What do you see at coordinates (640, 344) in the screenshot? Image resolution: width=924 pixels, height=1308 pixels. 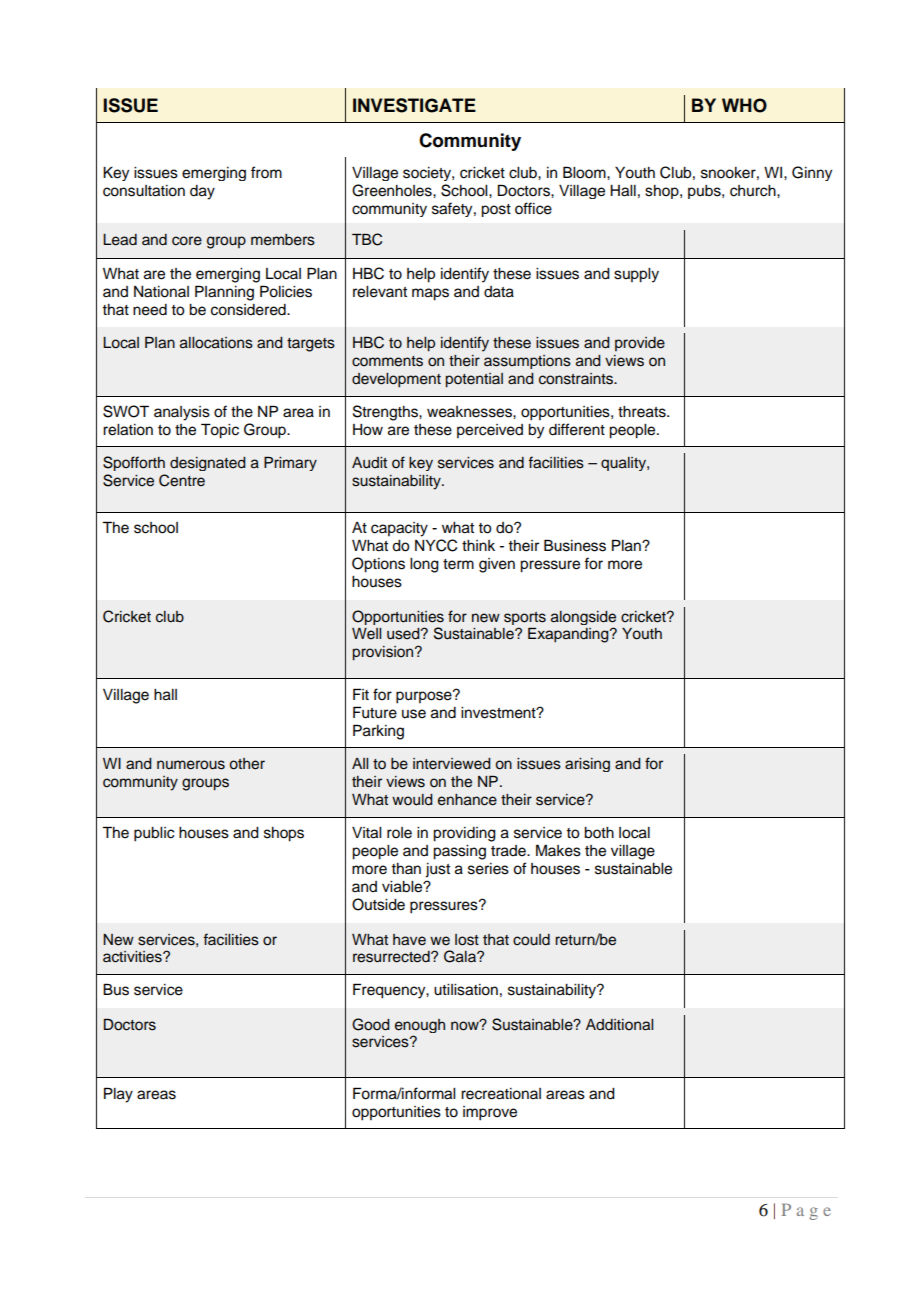 I see `provide` at bounding box center [640, 344].
